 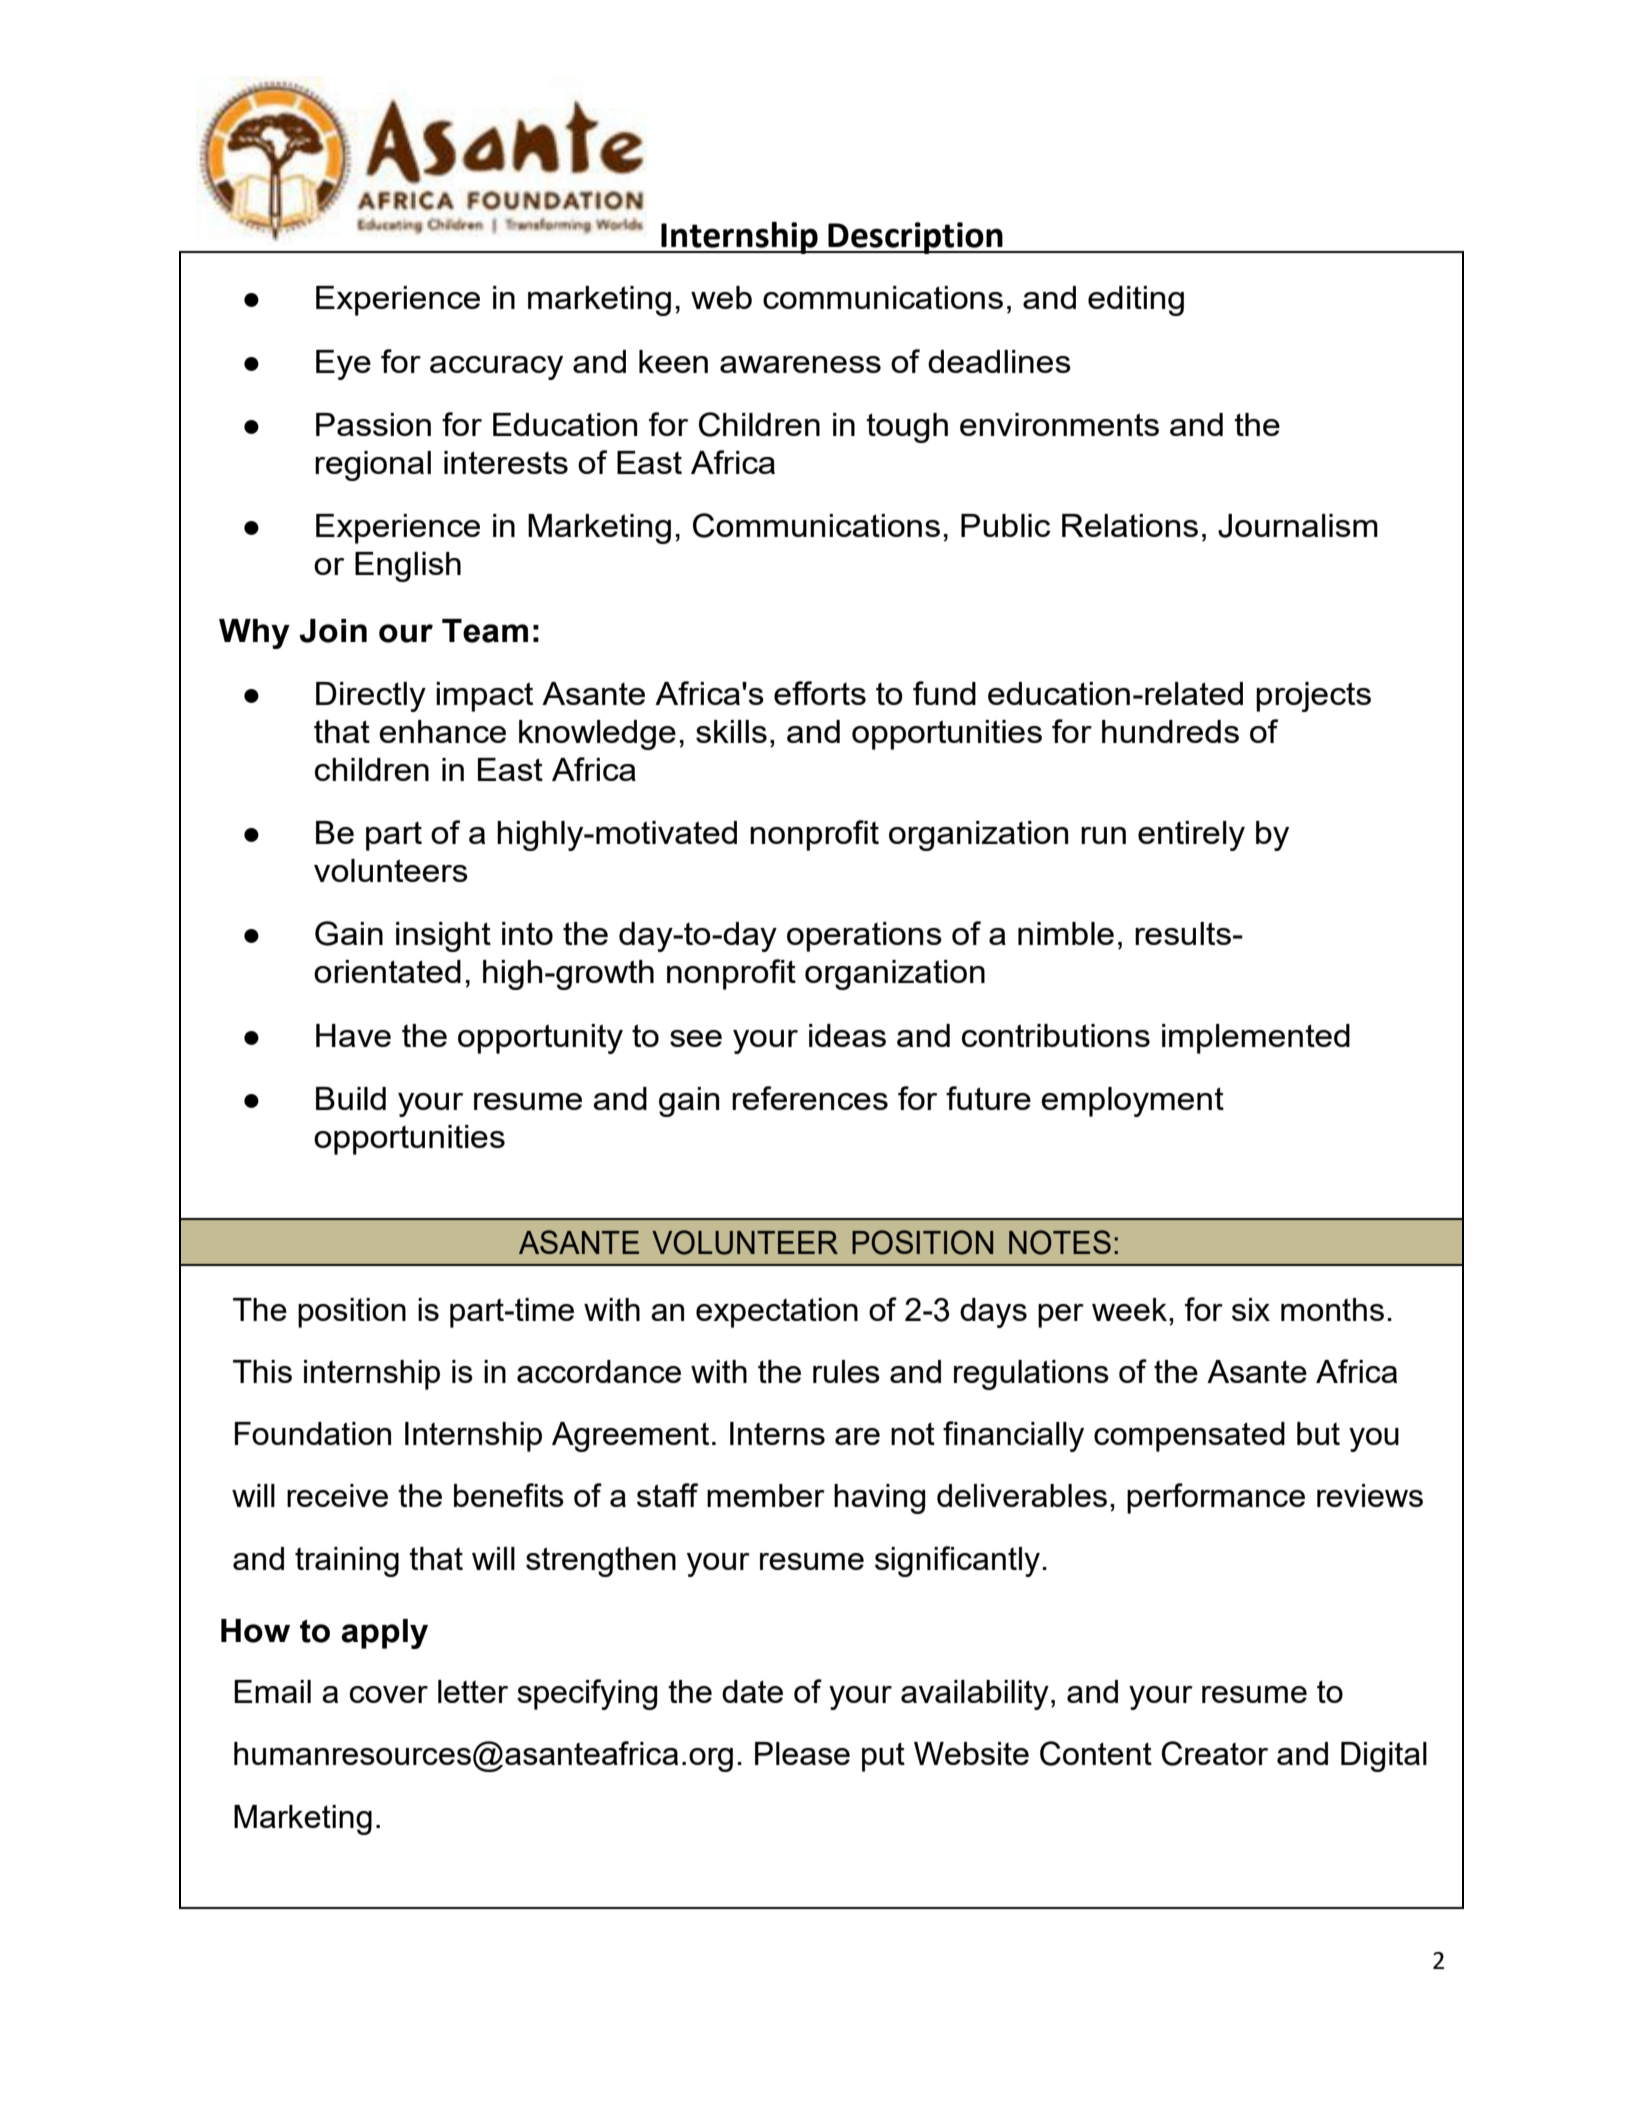 I want to click on ideas, so click(x=847, y=1035).
